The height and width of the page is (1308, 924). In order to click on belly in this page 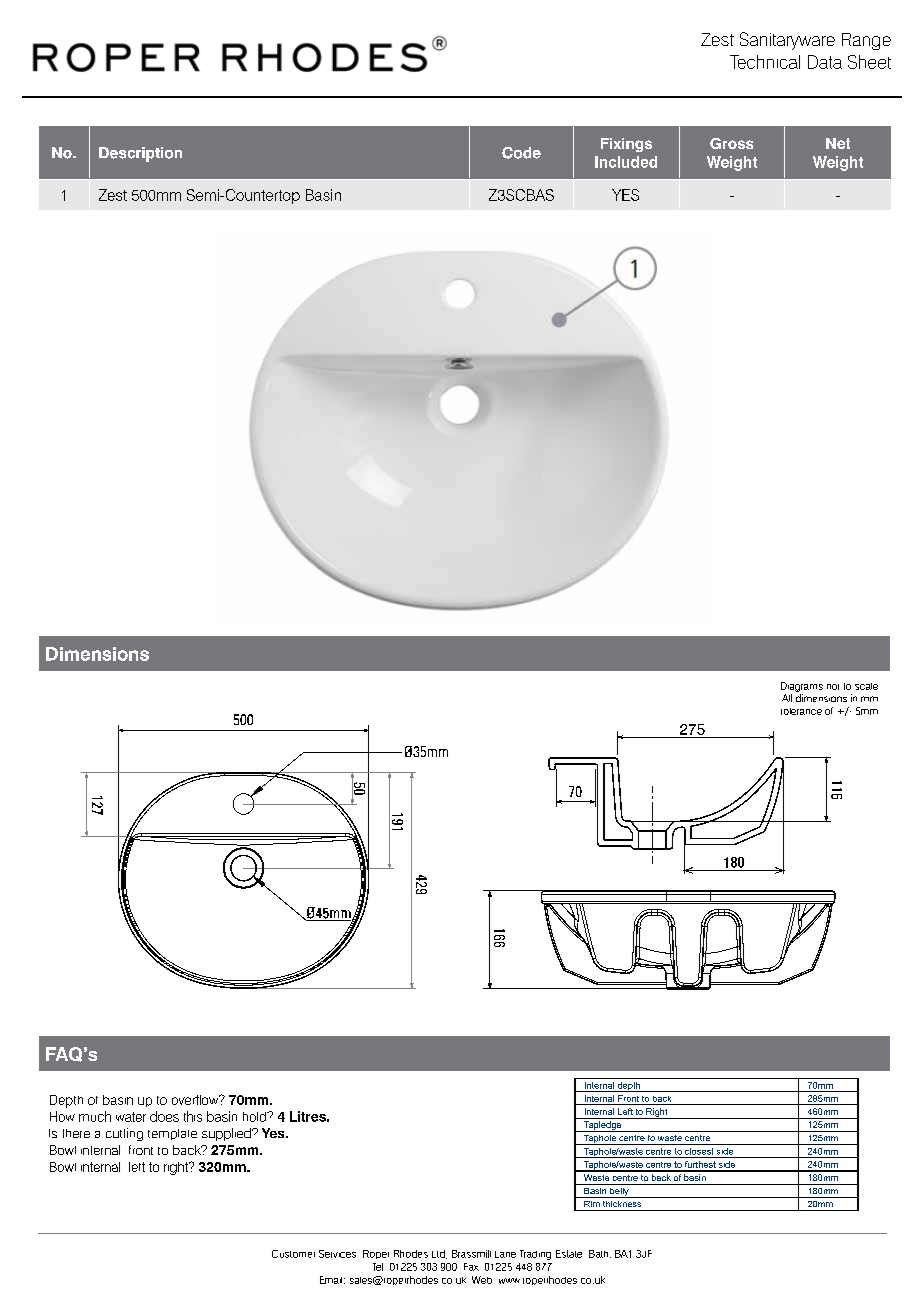, I will do `click(619, 1193)`.
